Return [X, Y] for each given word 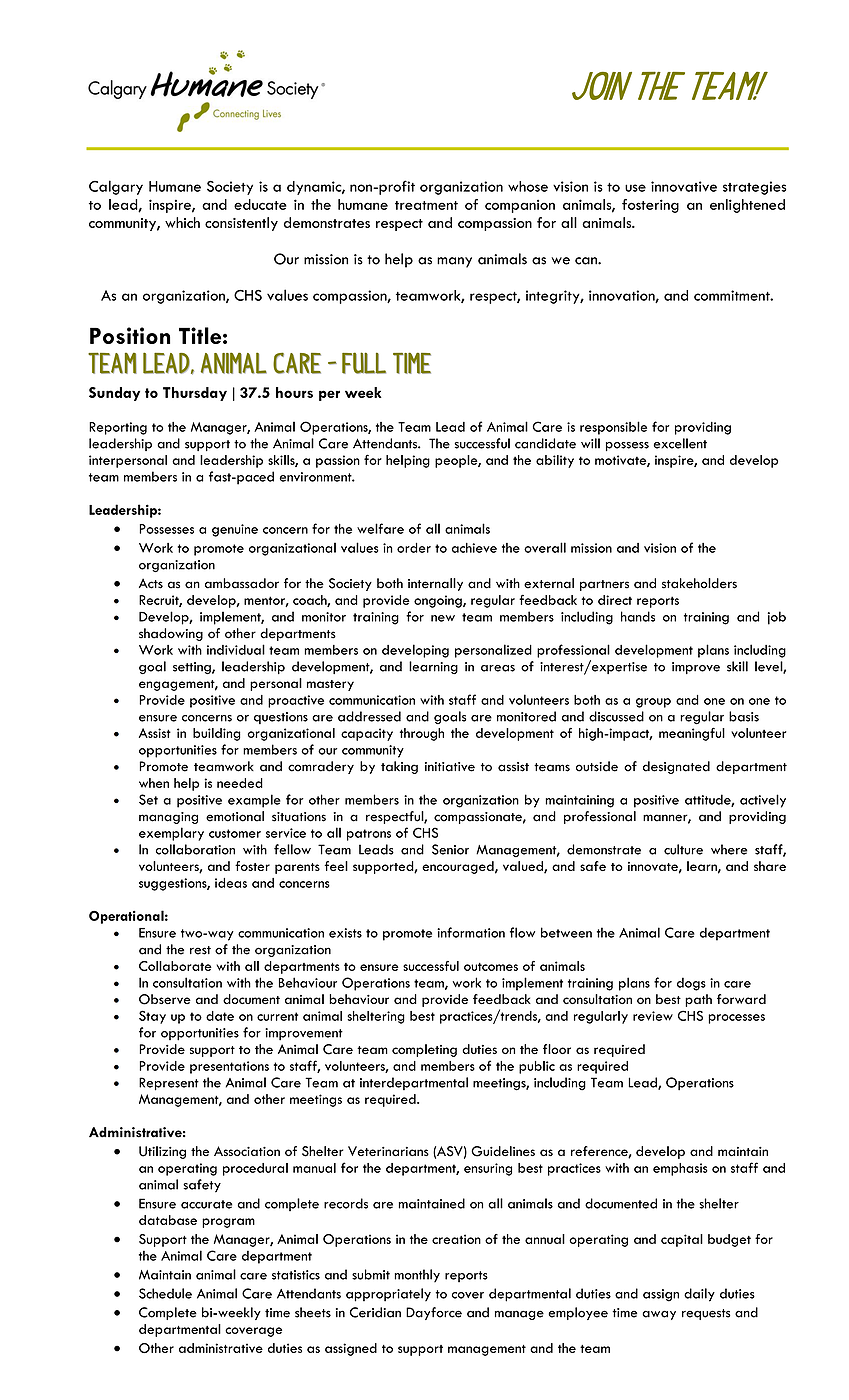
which [182, 222]
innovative [684, 186]
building [217, 734]
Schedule [165, 1293]
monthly [417, 1276]
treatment [426, 205]
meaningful [692, 734]
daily [699, 1295]
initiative [450, 767]
